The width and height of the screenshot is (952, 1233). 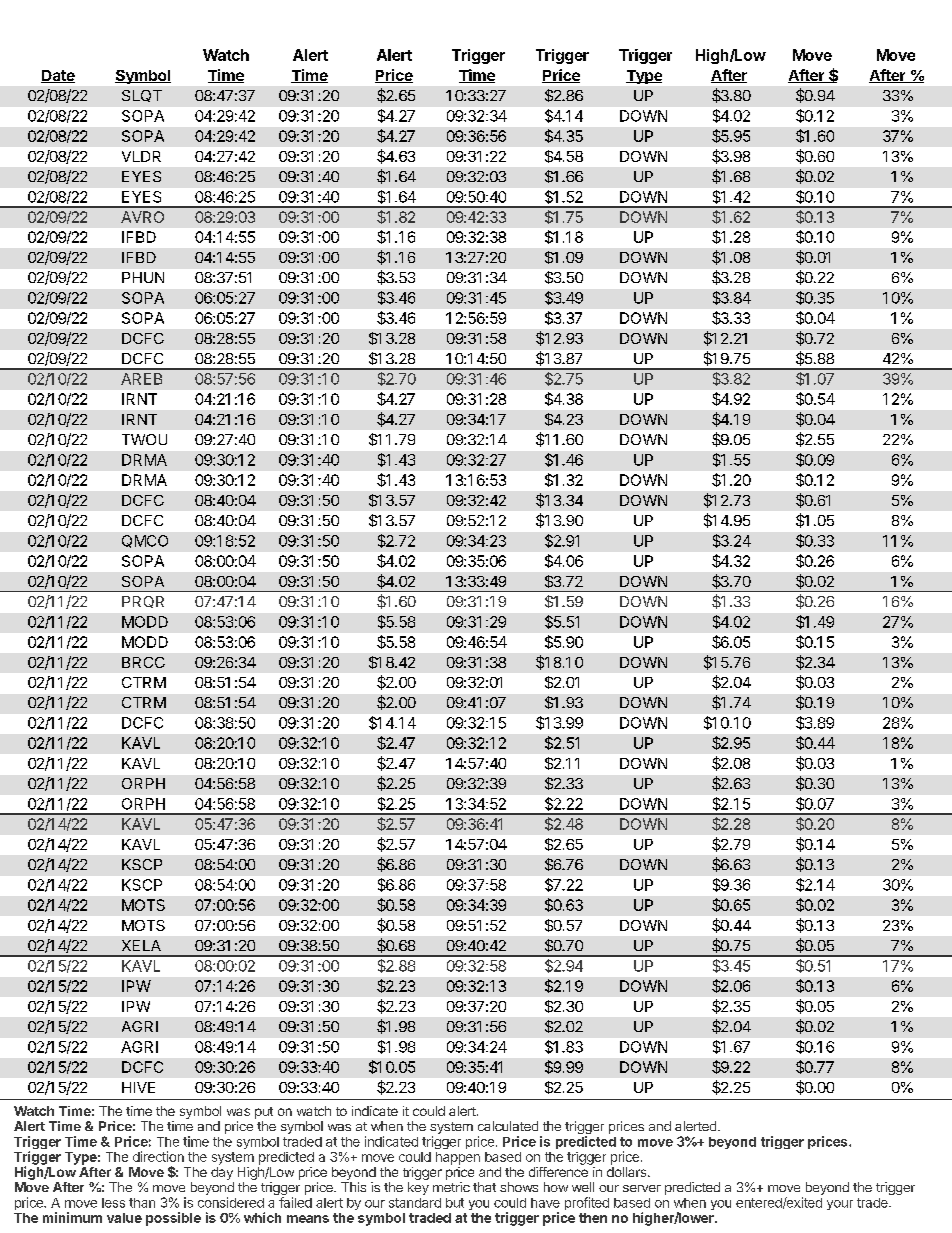 What do you see at coordinates (158, 1156) in the screenshot?
I see `direction` at bounding box center [158, 1156].
